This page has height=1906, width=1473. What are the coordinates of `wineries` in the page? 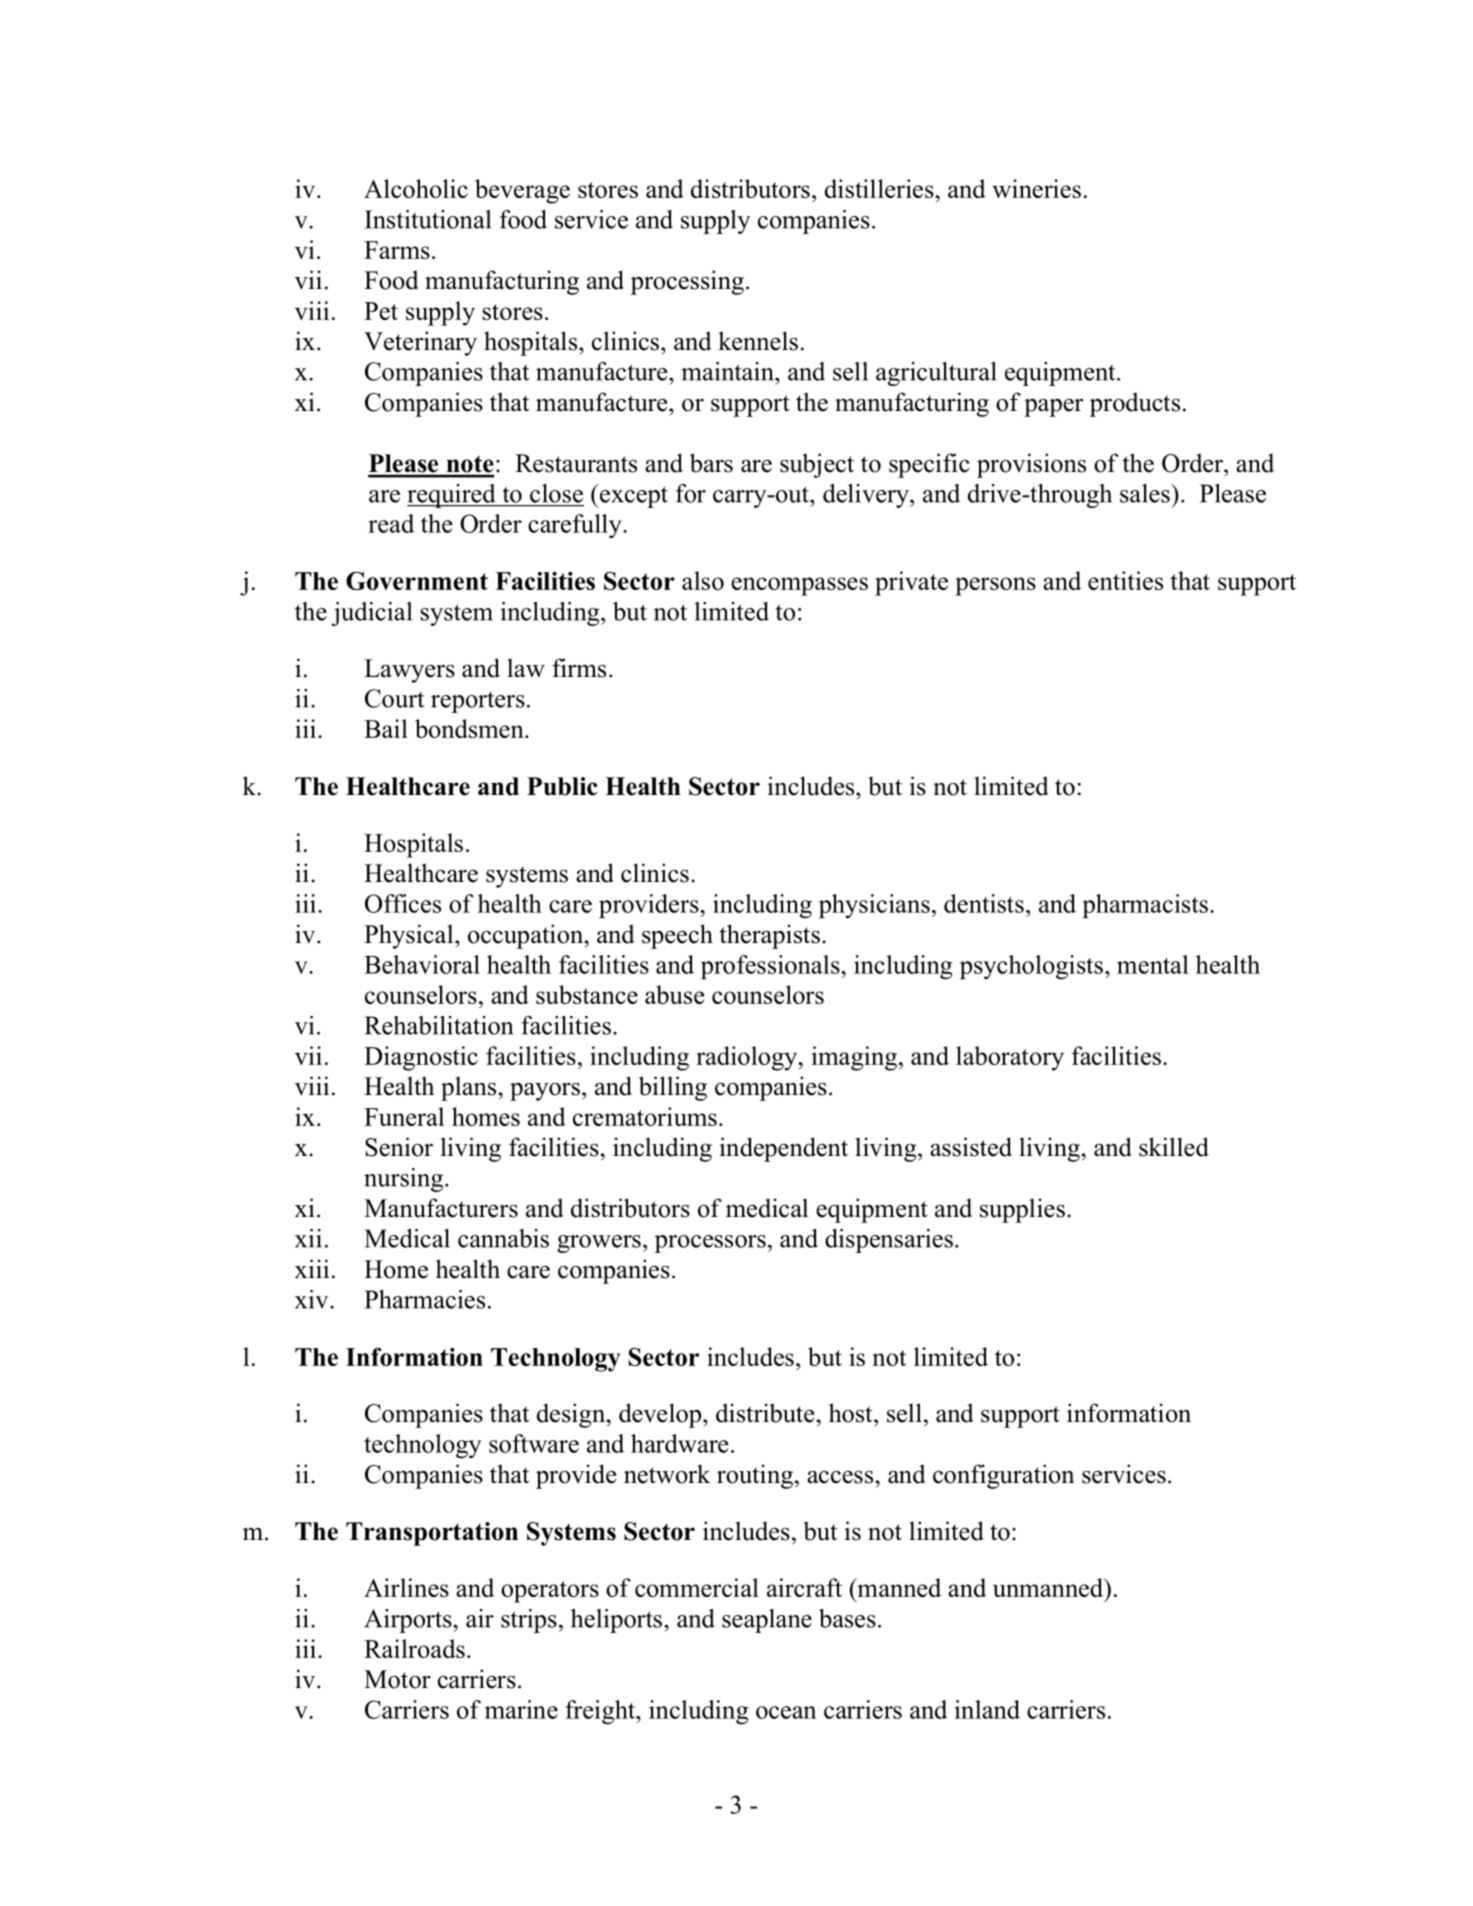 It's located at (1036, 188).
